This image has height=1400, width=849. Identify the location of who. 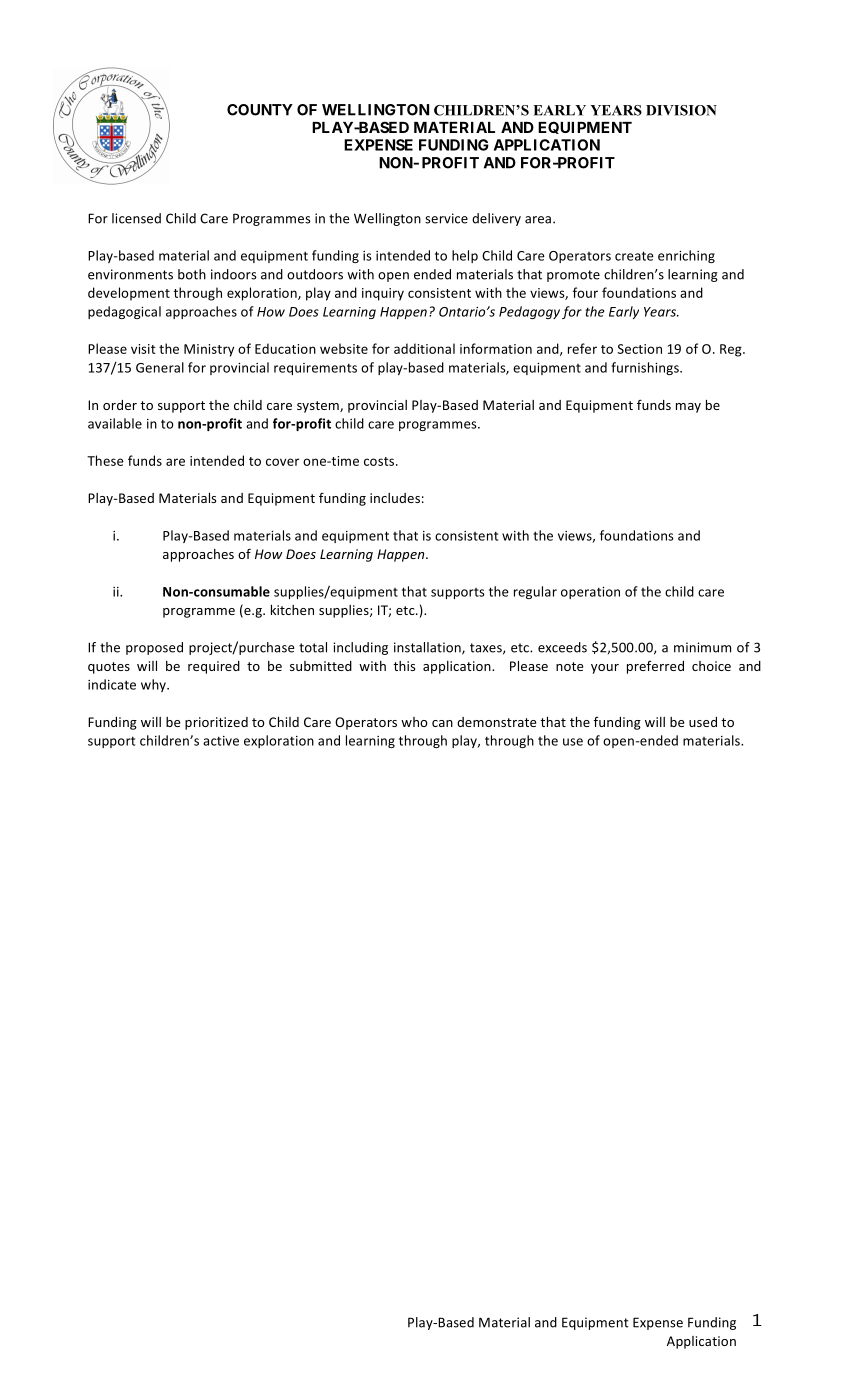
(414, 722).
